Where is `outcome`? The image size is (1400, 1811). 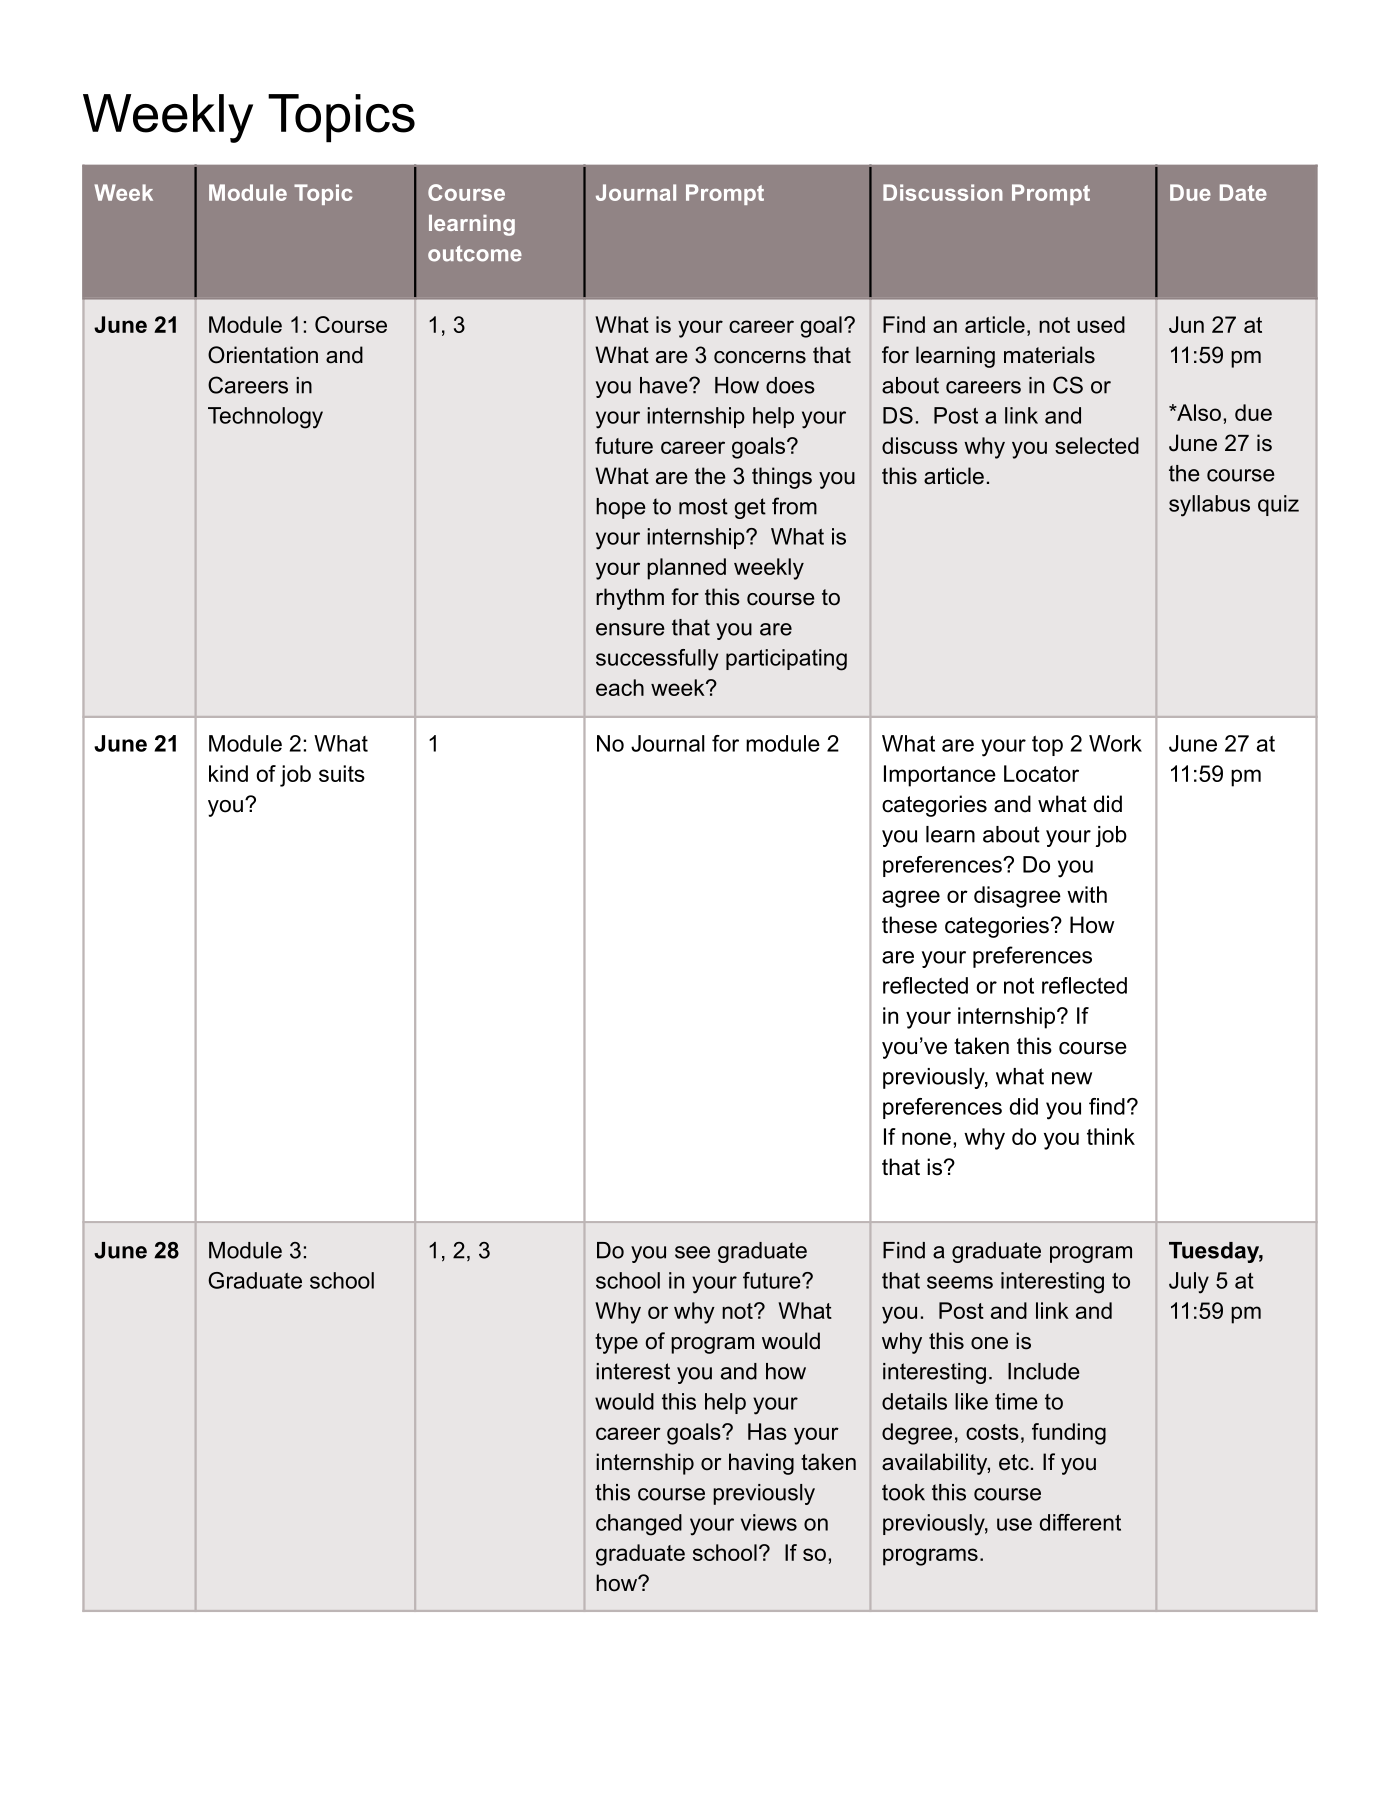 outcome is located at coordinates (475, 254).
